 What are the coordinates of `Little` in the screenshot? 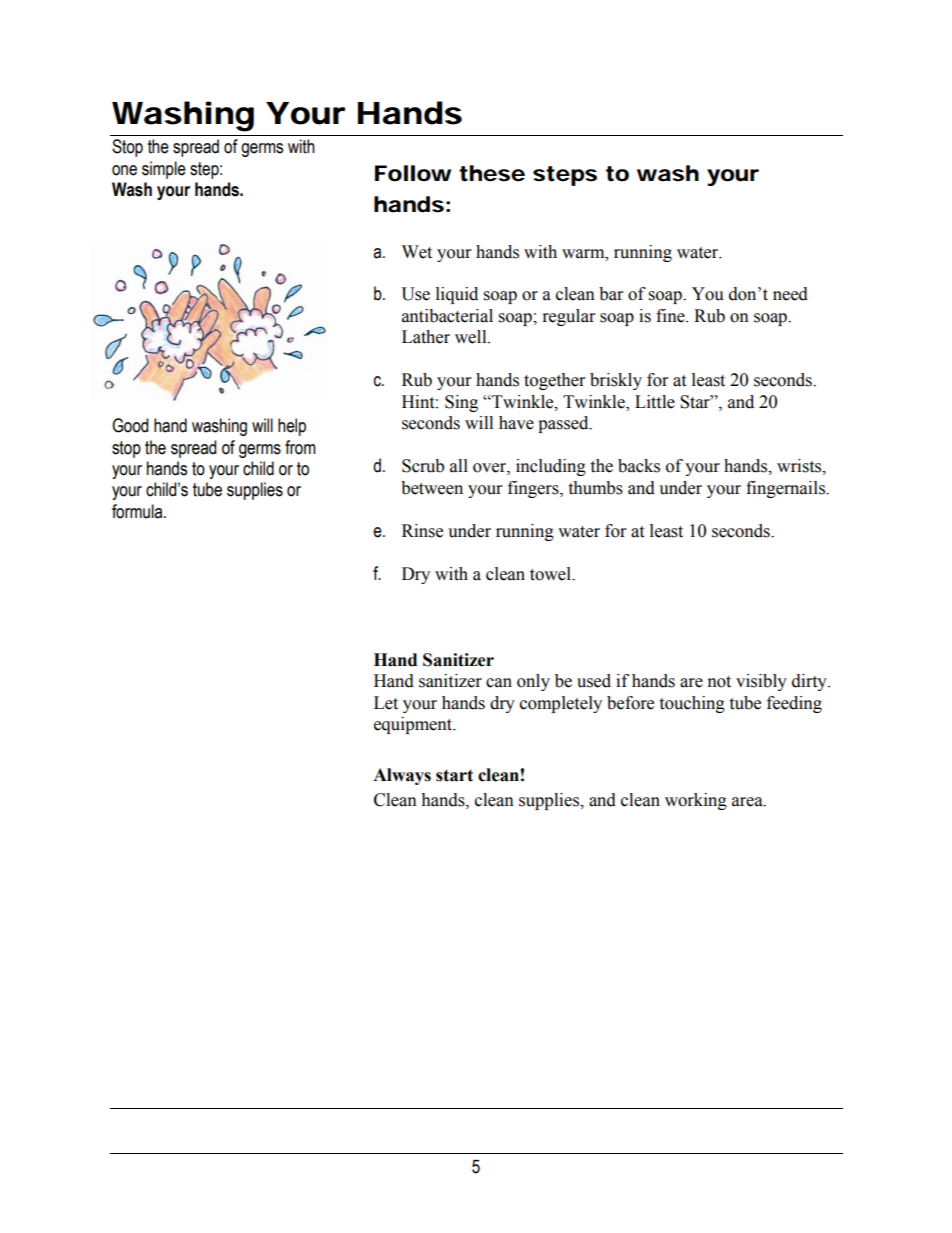 It's located at (655, 402).
